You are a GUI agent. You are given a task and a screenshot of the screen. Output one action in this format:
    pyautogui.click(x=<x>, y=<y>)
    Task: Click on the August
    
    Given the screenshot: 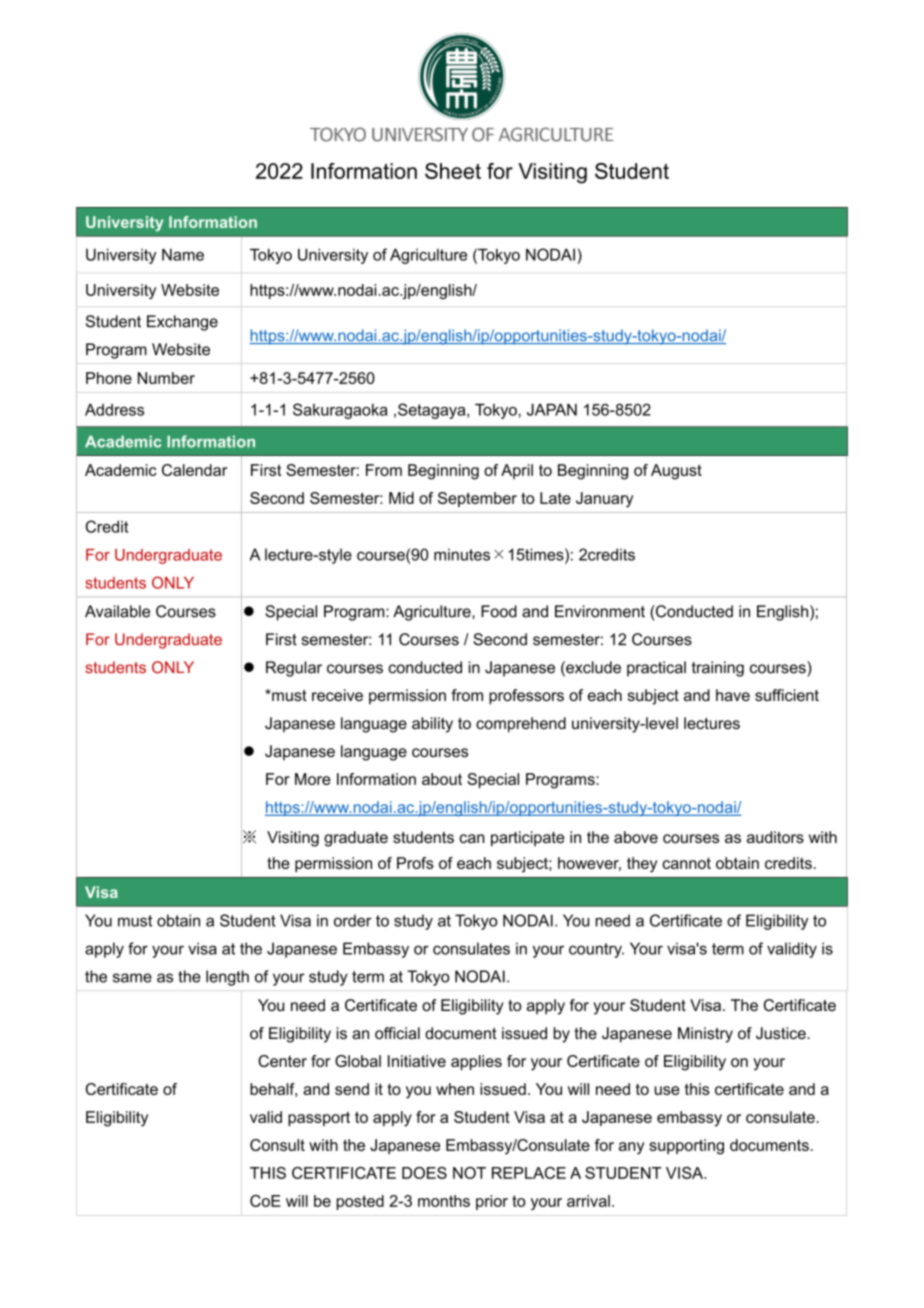 What is the action you would take?
    pyautogui.click(x=676, y=472)
